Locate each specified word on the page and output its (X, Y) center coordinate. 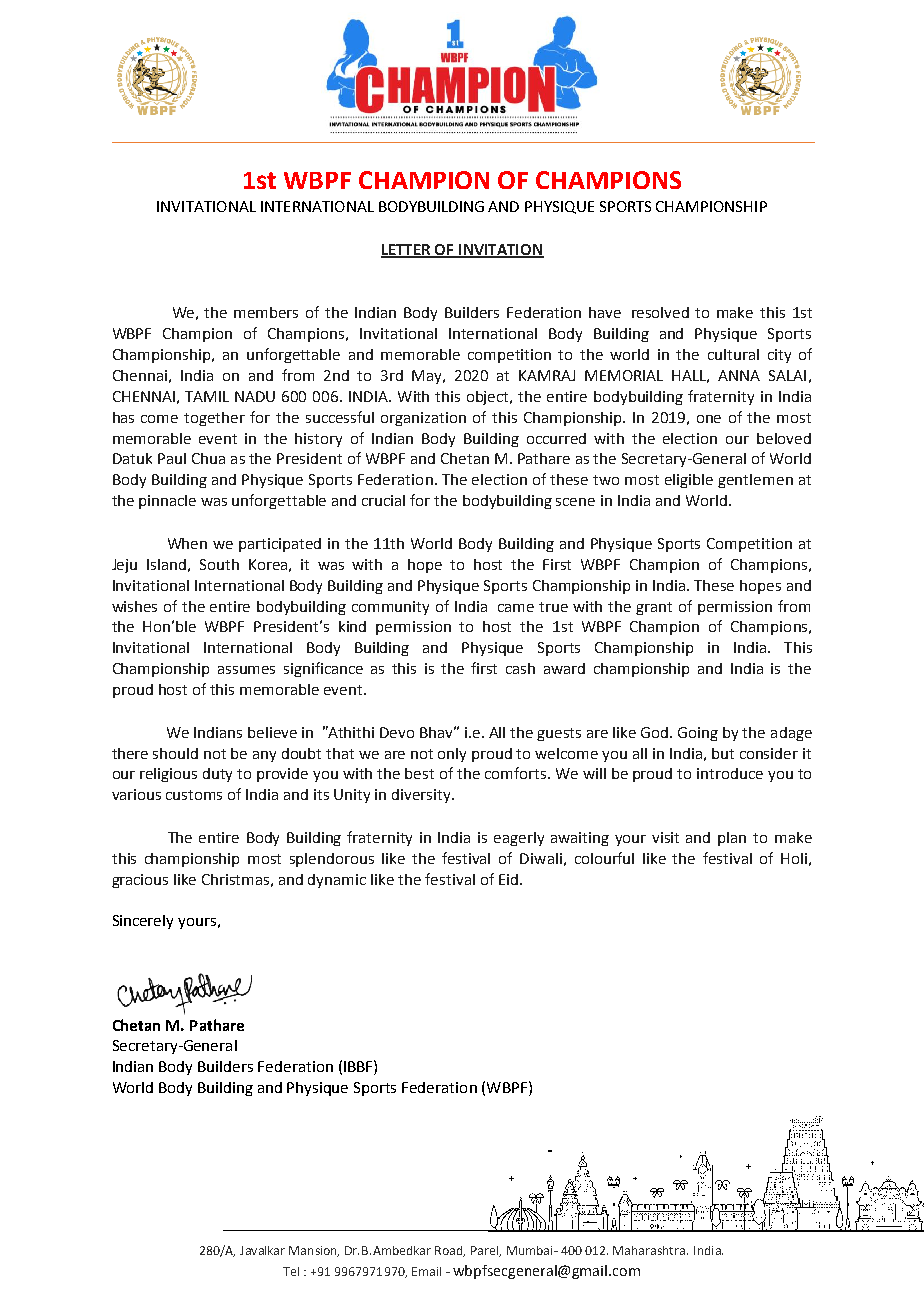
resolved (660, 312)
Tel (291, 1271)
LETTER (407, 251)
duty (217, 775)
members (266, 312)
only (452, 755)
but (723, 753)
